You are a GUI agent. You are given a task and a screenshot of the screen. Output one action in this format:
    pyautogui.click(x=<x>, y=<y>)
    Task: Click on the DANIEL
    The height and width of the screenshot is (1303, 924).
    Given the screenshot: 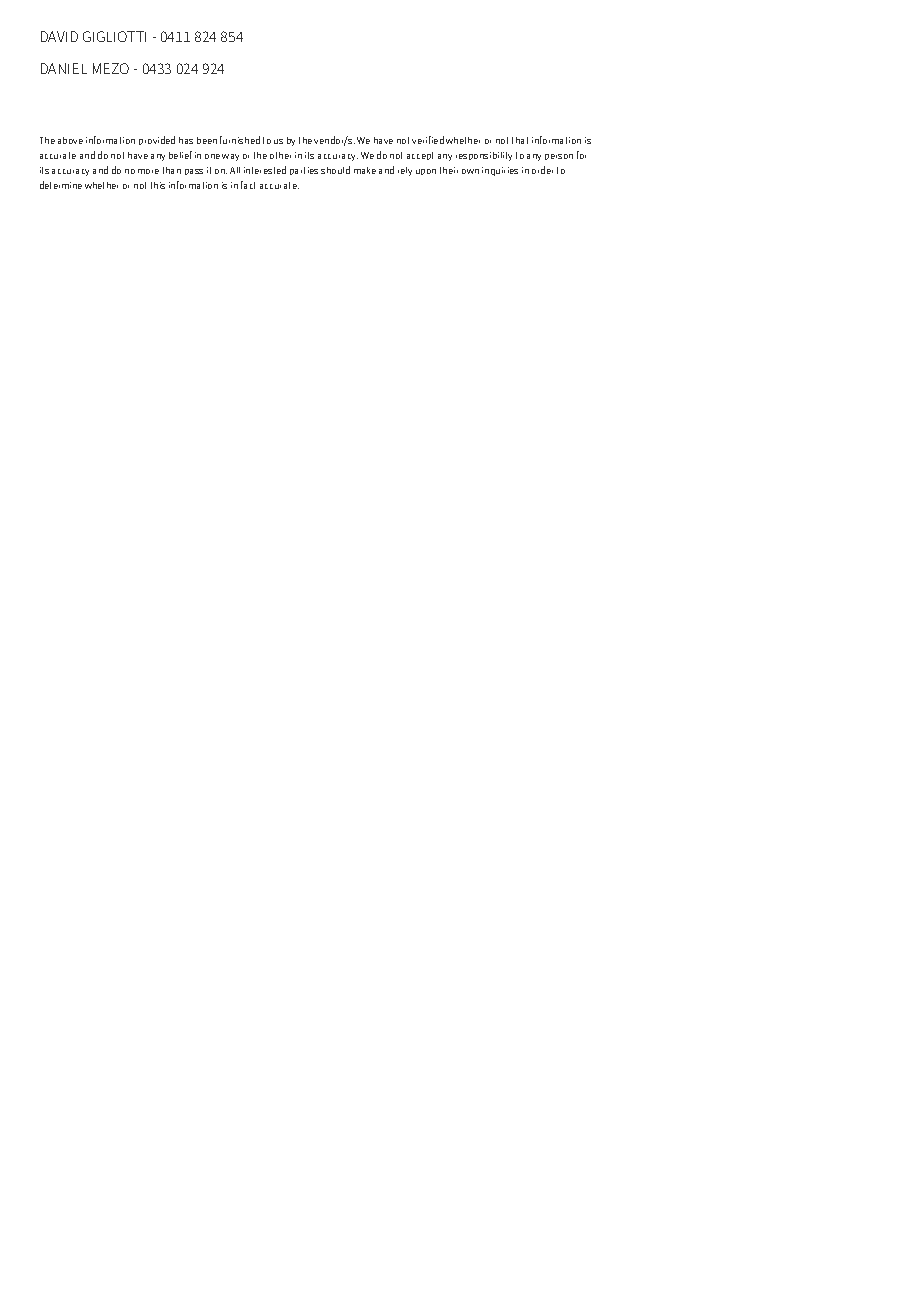 What is the action you would take?
    pyautogui.click(x=64, y=68)
